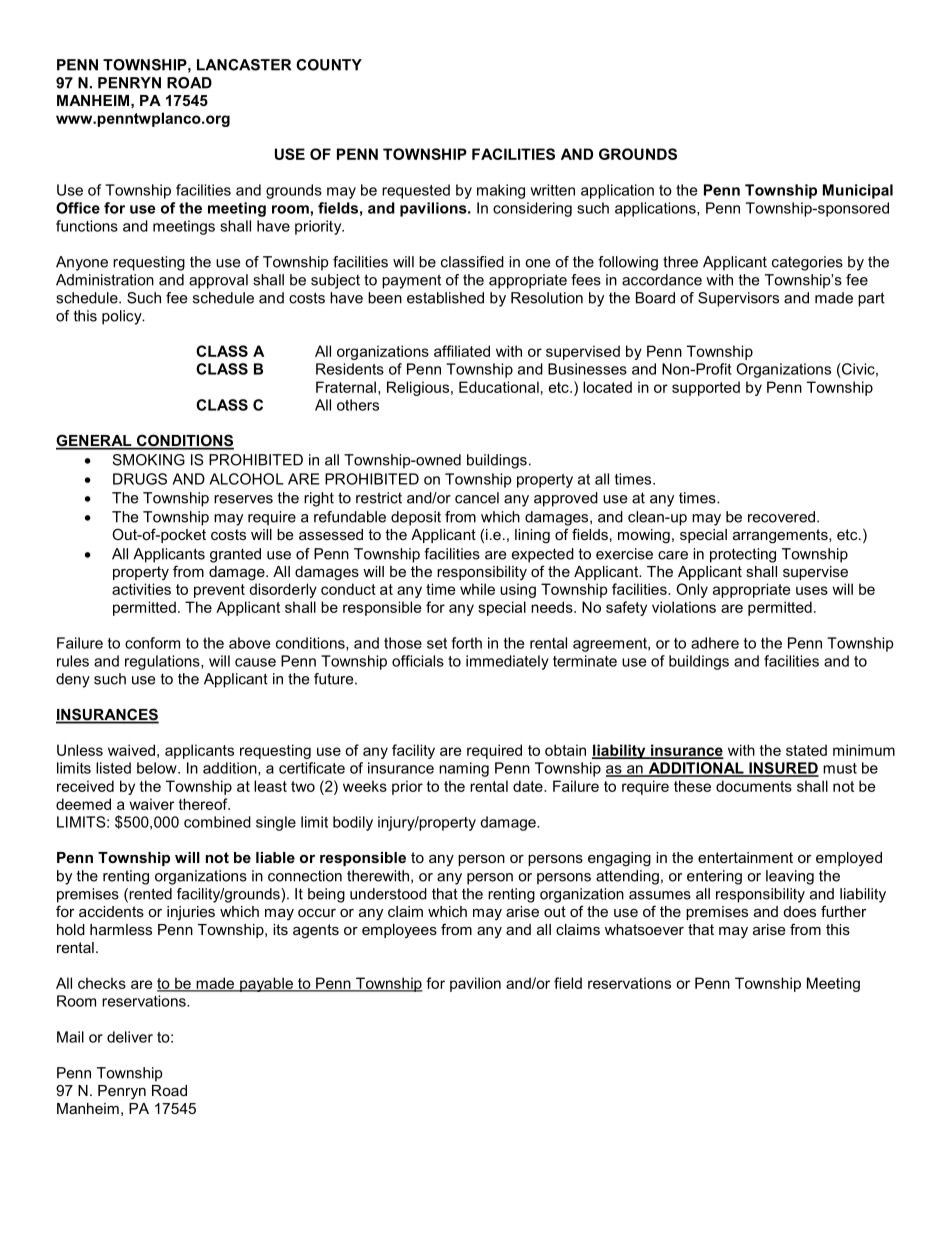 This screenshot has height=1233, width=952. I want to click on supported, so click(706, 388).
